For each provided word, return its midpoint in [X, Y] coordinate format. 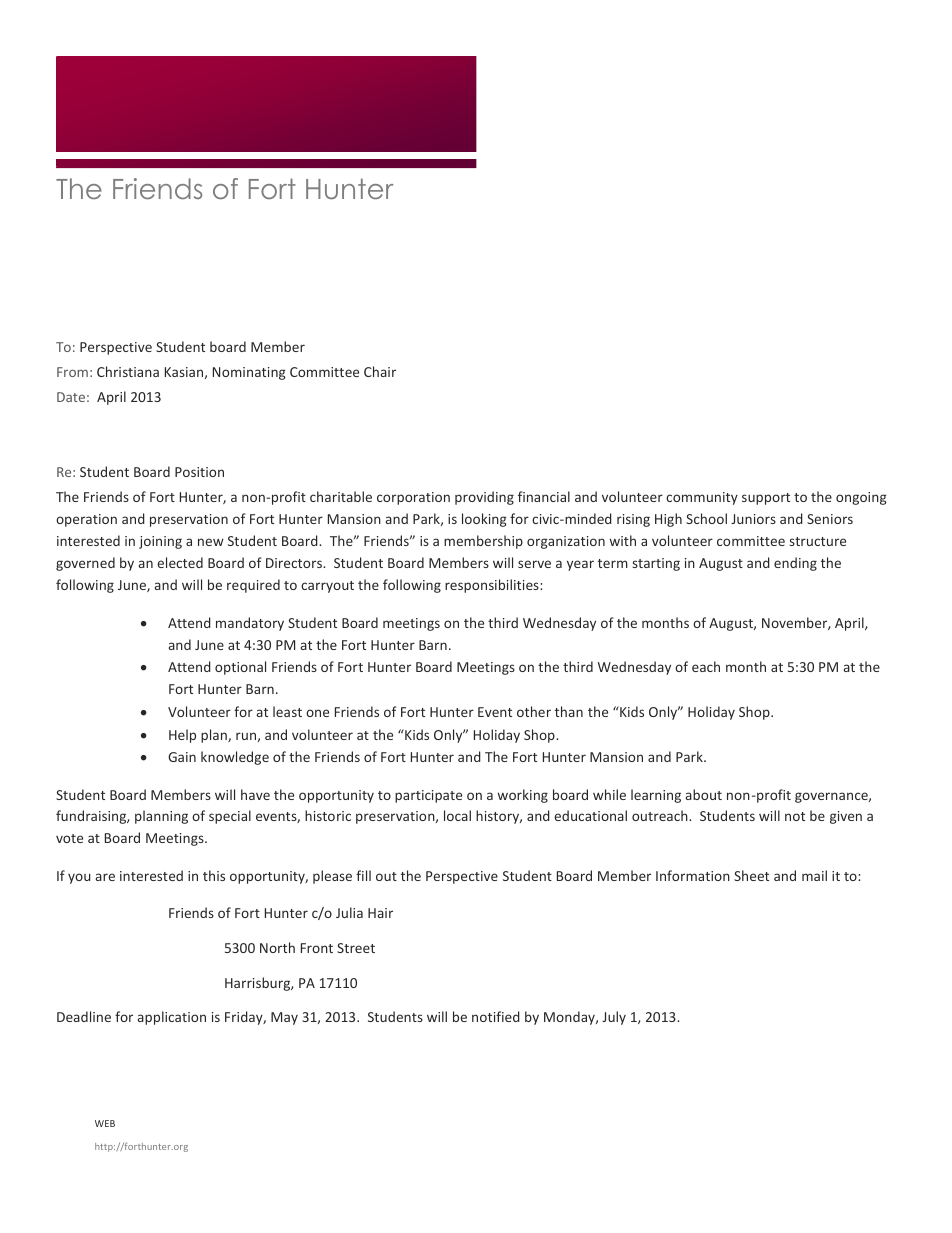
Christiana [128, 371]
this [214, 875]
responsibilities [493, 586]
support [766, 499]
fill [363, 875]
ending [795, 564]
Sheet [751, 875]
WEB [105, 1123]
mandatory [250, 624]
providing [484, 498]
